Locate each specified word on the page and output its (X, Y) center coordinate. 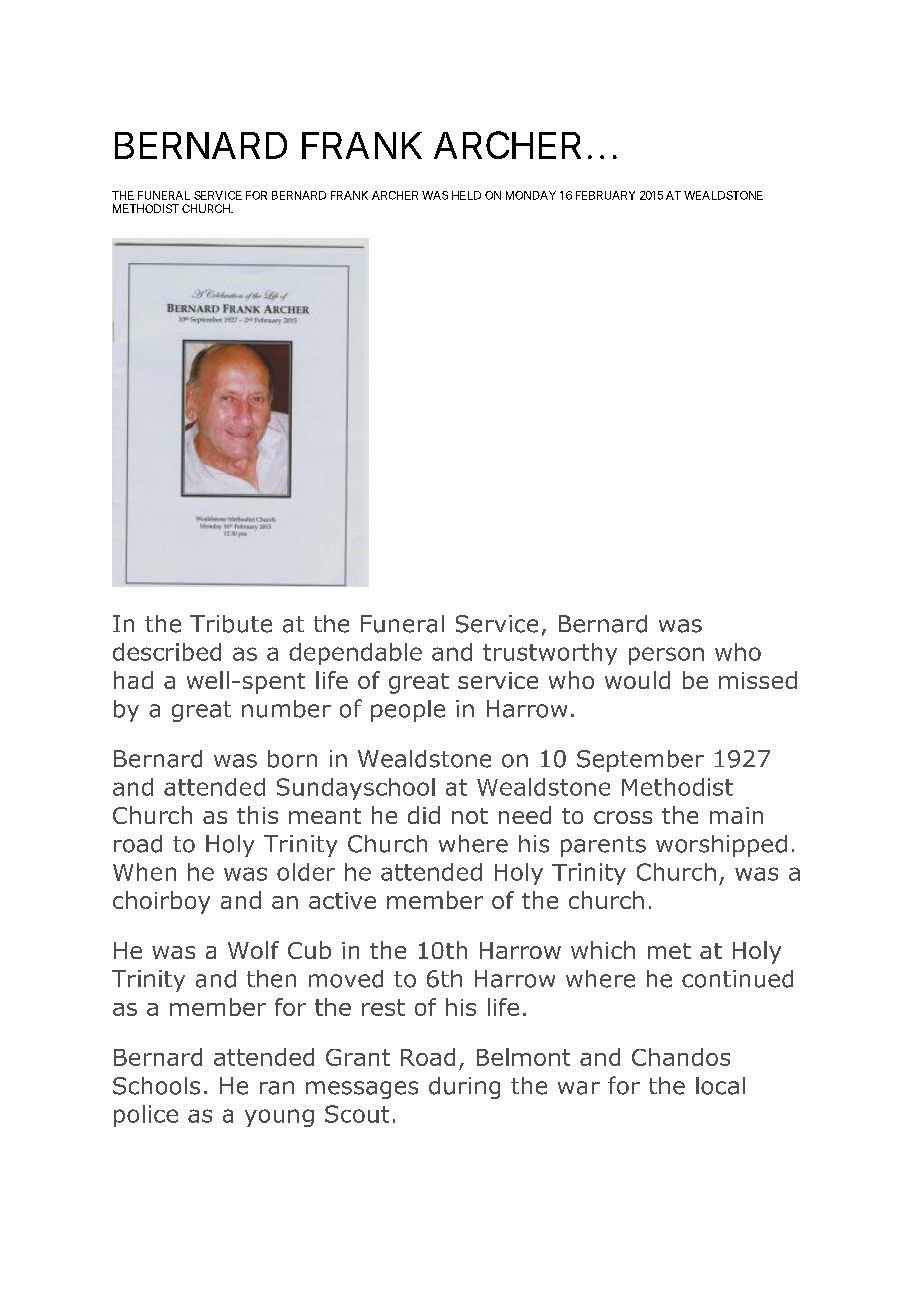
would (637, 680)
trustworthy (550, 654)
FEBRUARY (605, 195)
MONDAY (531, 195)
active (342, 900)
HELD (466, 195)
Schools (156, 1086)
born (292, 759)
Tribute (231, 624)
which (603, 950)
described (167, 652)
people (408, 711)
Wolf (253, 950)
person (666, 656)
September (640, 761)
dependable (355, 654)
